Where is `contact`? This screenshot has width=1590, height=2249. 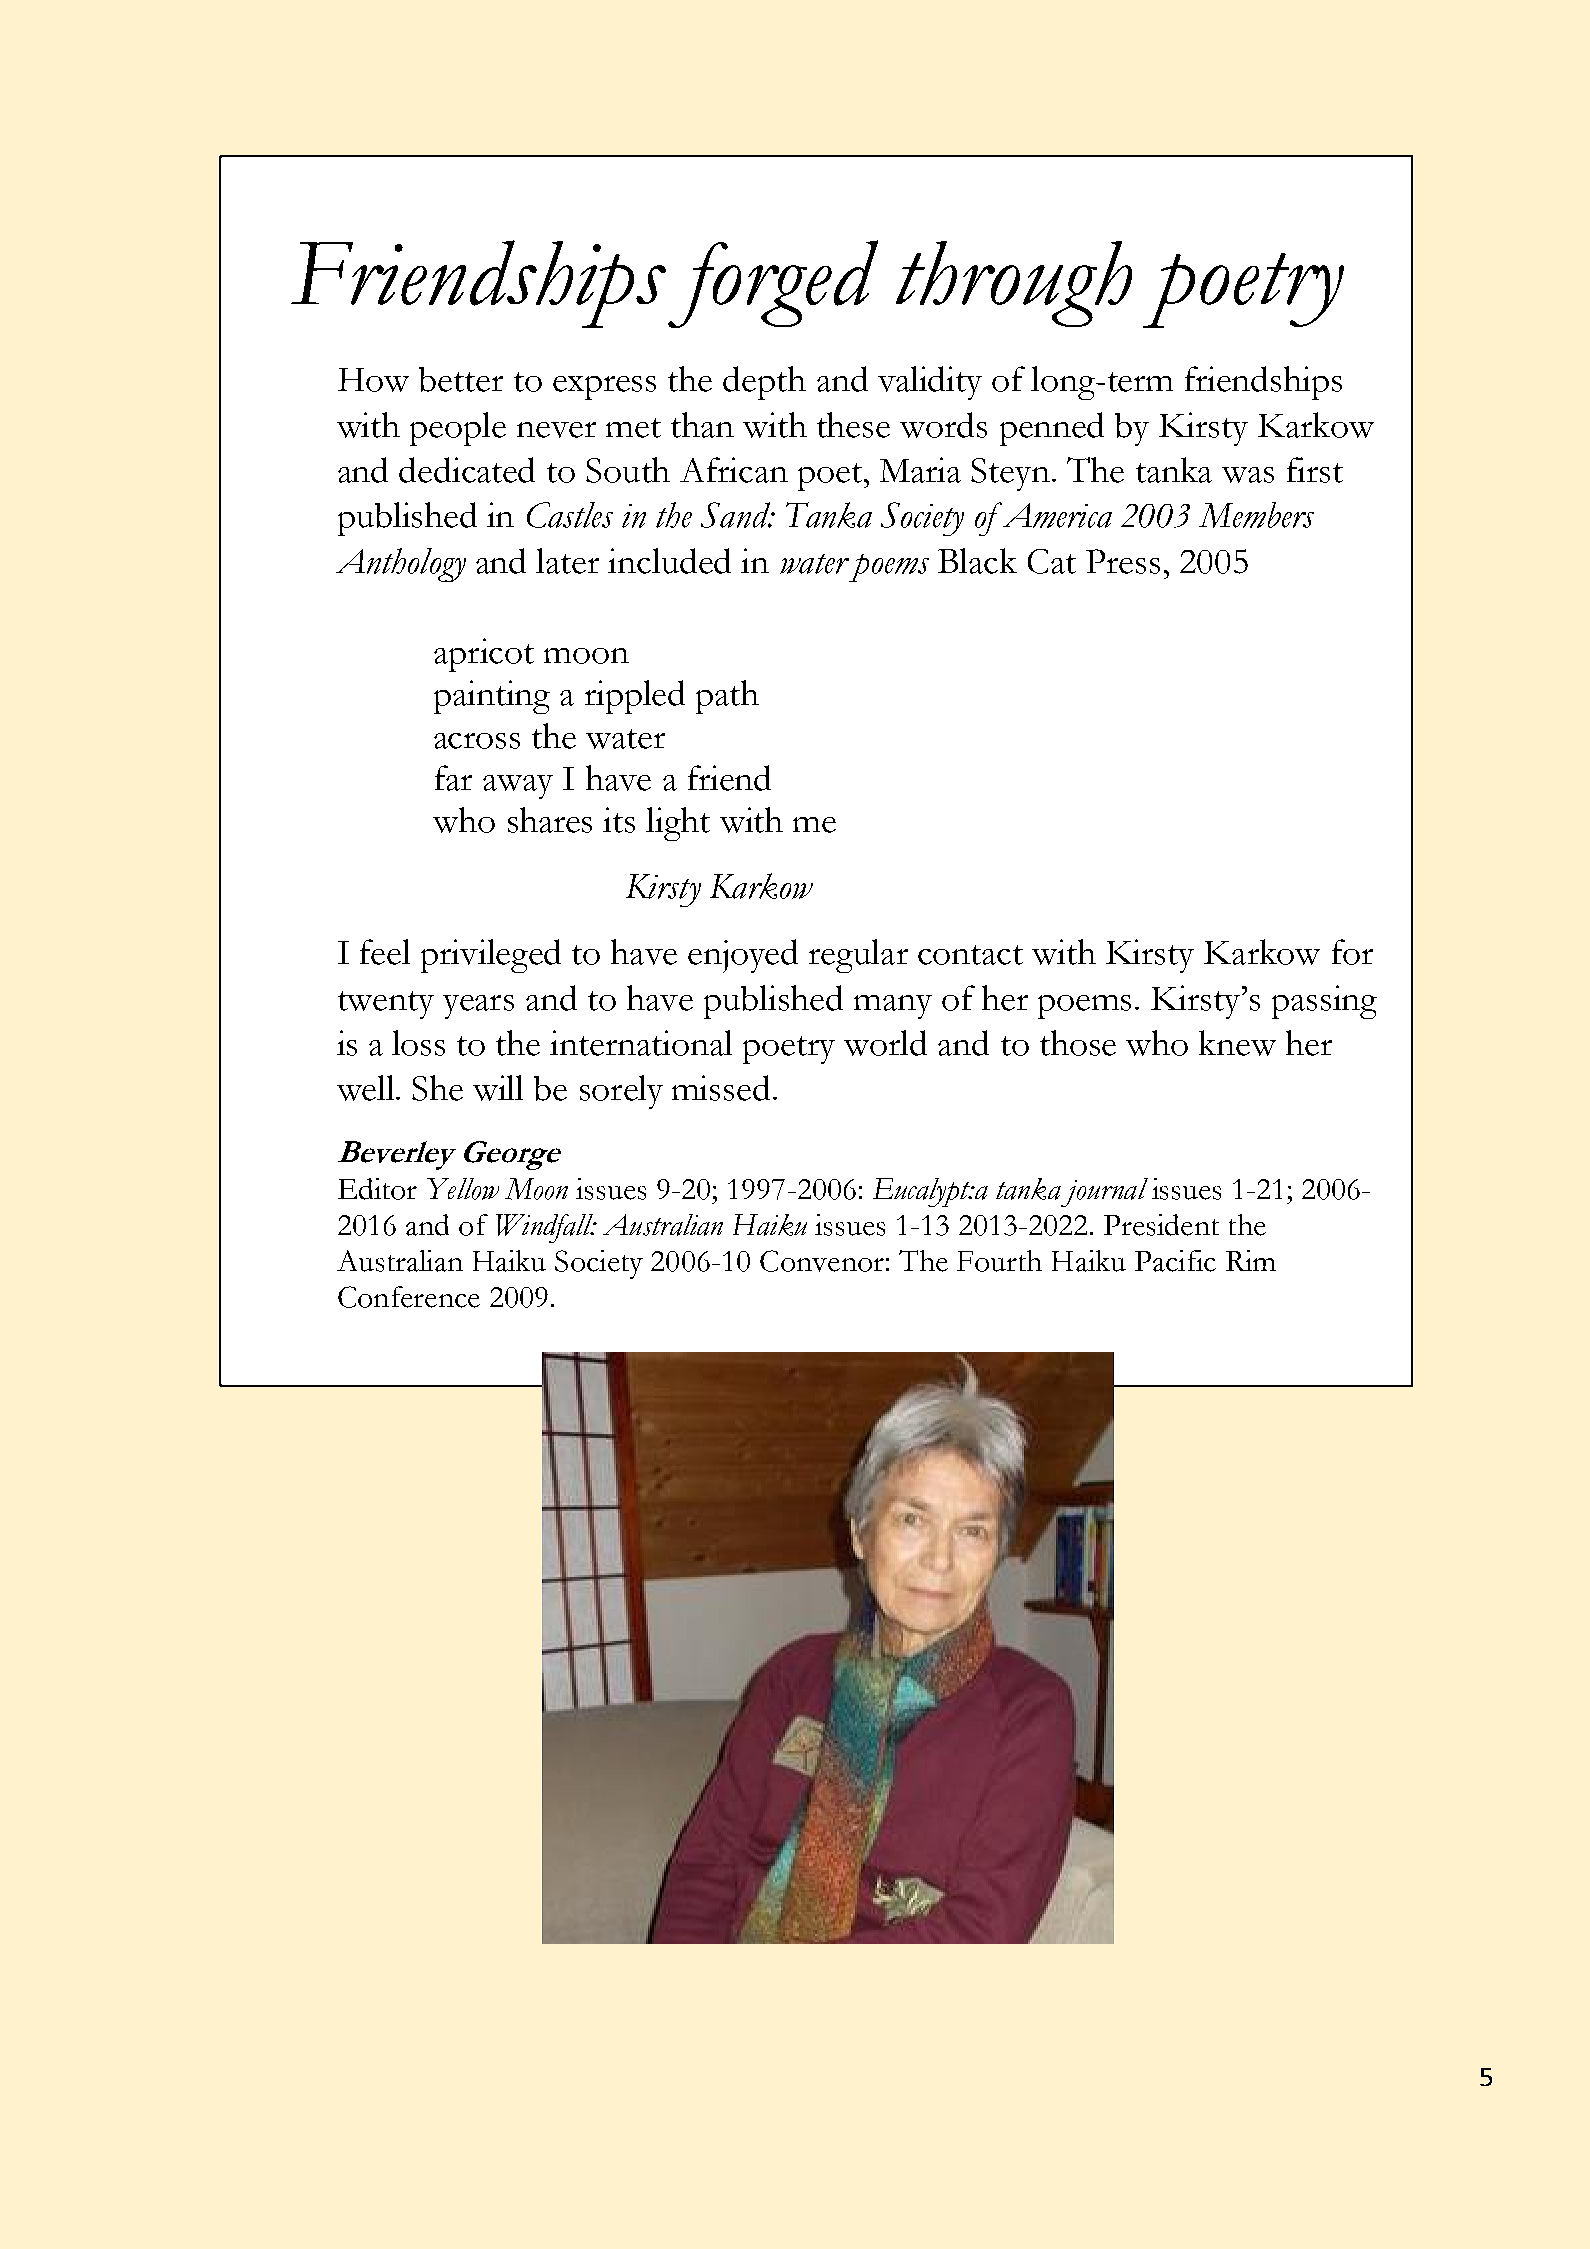 contact is located at coordinates (970, 955).
